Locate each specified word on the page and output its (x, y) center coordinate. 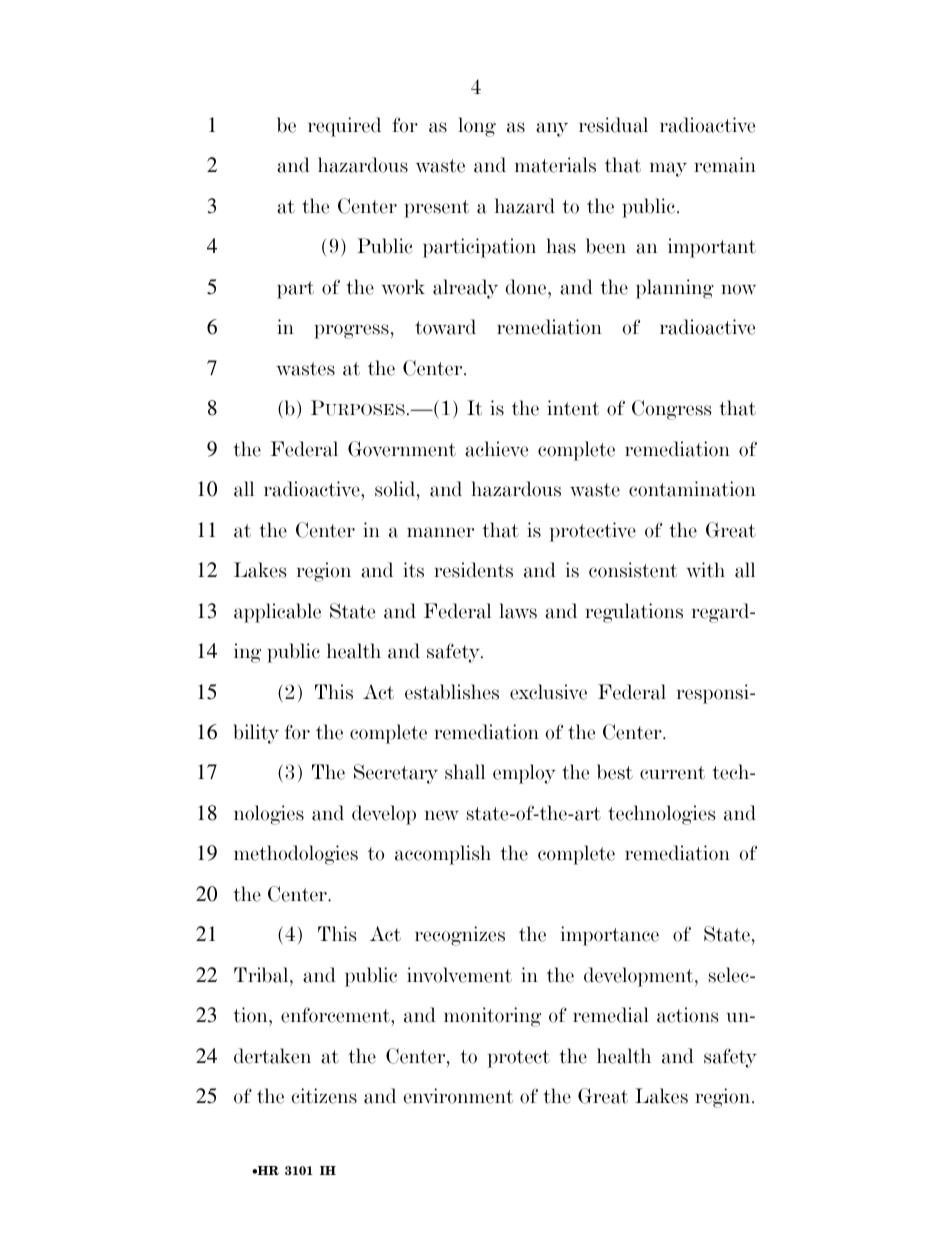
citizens (324, 1096)
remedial (611, 1015)
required (344, 127)
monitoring (492, 1017)
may (668, 169)
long (477, 127)
